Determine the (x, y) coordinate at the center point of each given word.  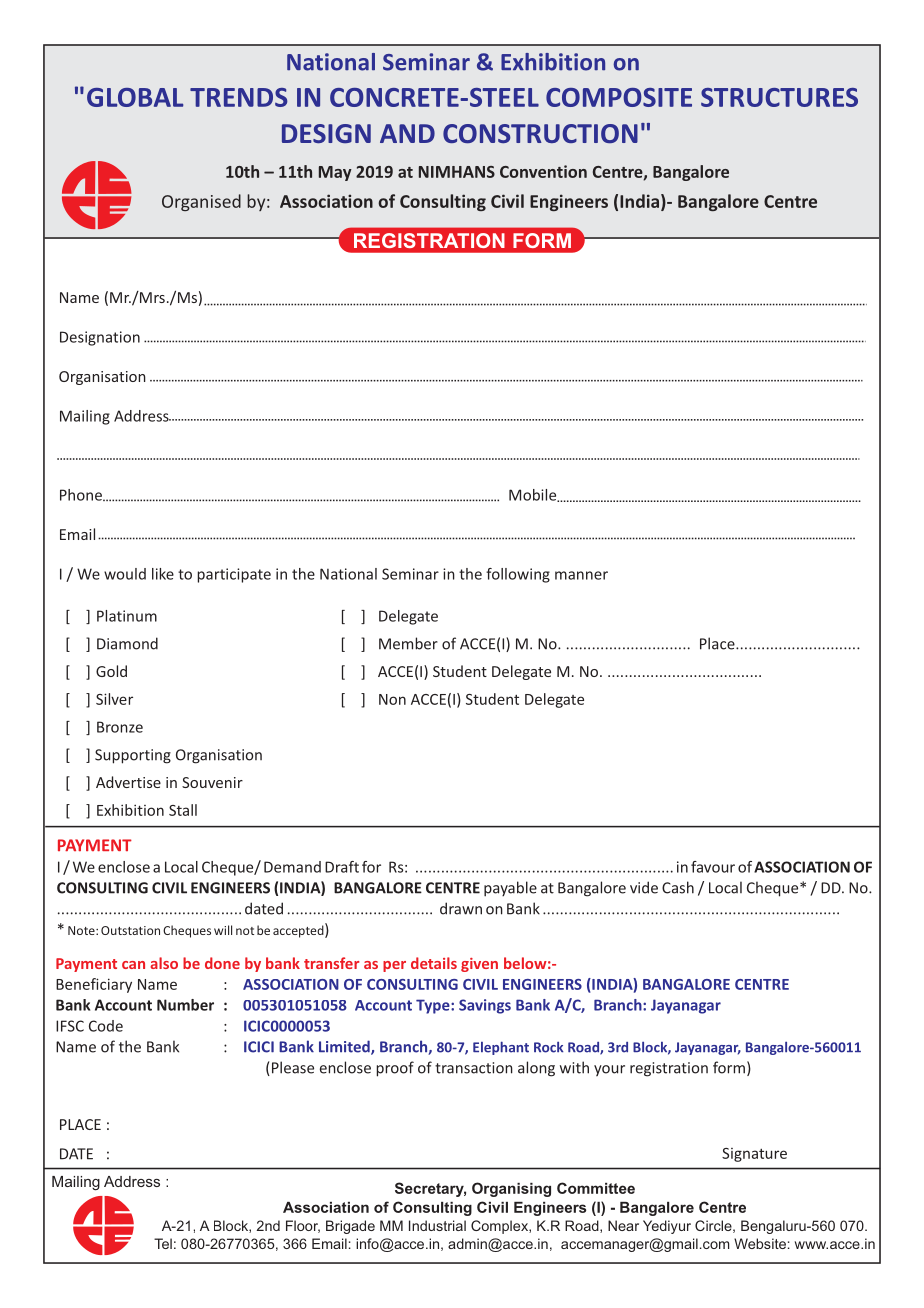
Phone (82, 495)
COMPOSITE (619, 97)
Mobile (534, 495)
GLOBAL (135, 97)
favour (713, 867)
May (335, 173)
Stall (183, 810)
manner (581, 575)
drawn (461, 908)
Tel (163, 1243)
